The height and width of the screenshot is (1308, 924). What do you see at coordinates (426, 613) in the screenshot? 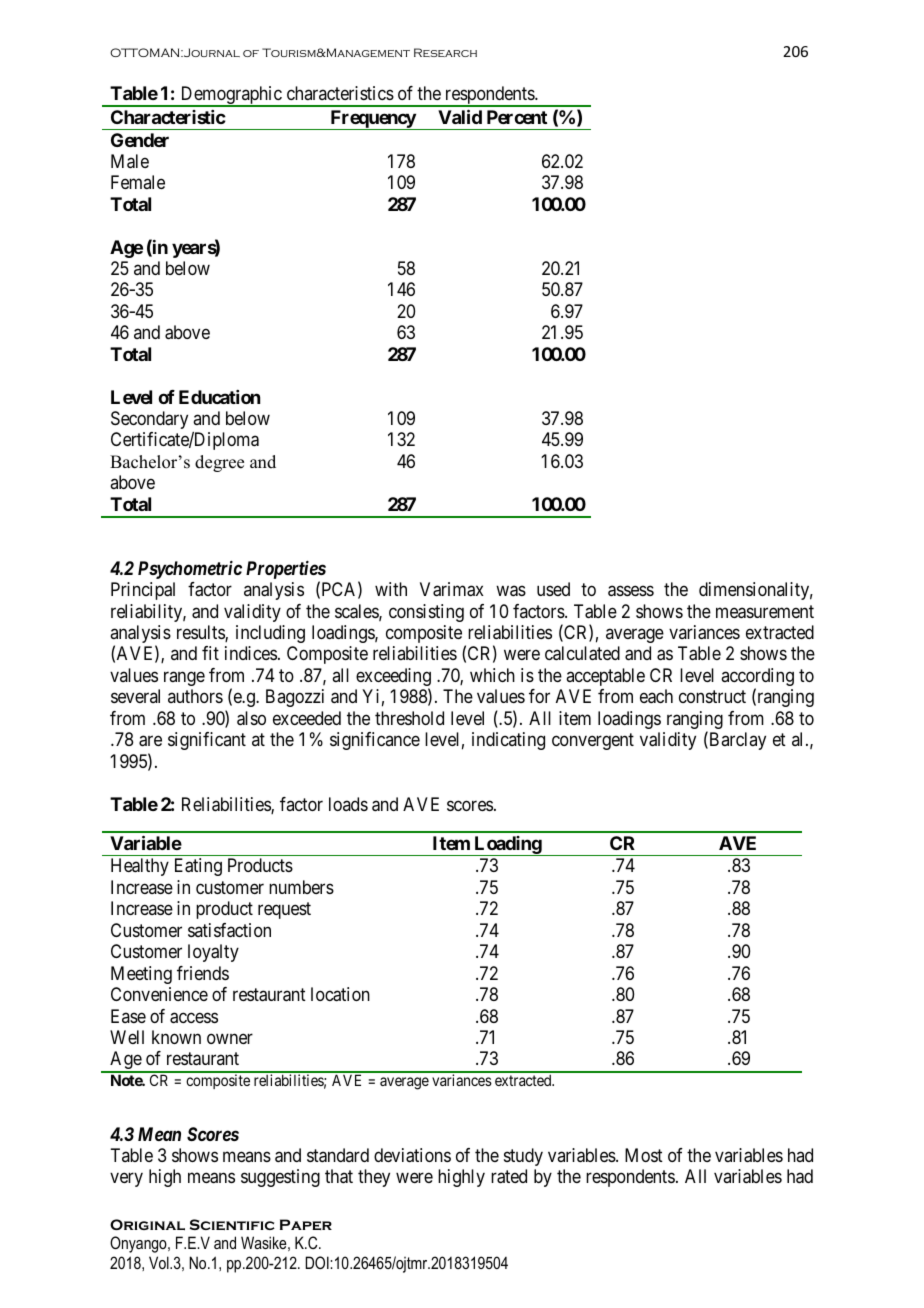
I see `consisting` at bounding box center [426, 613].
